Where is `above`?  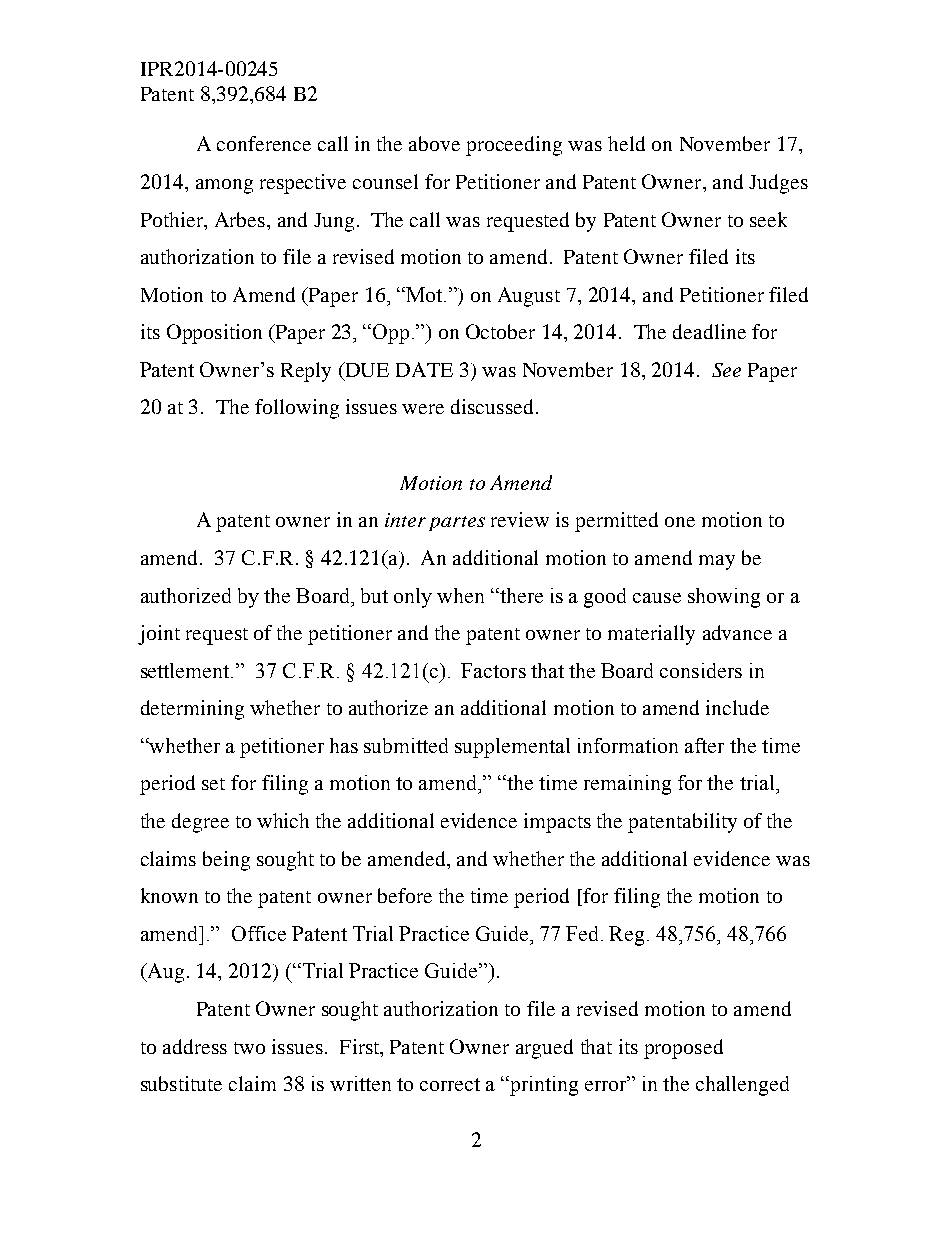
above is located at coordinates (434, 143).
